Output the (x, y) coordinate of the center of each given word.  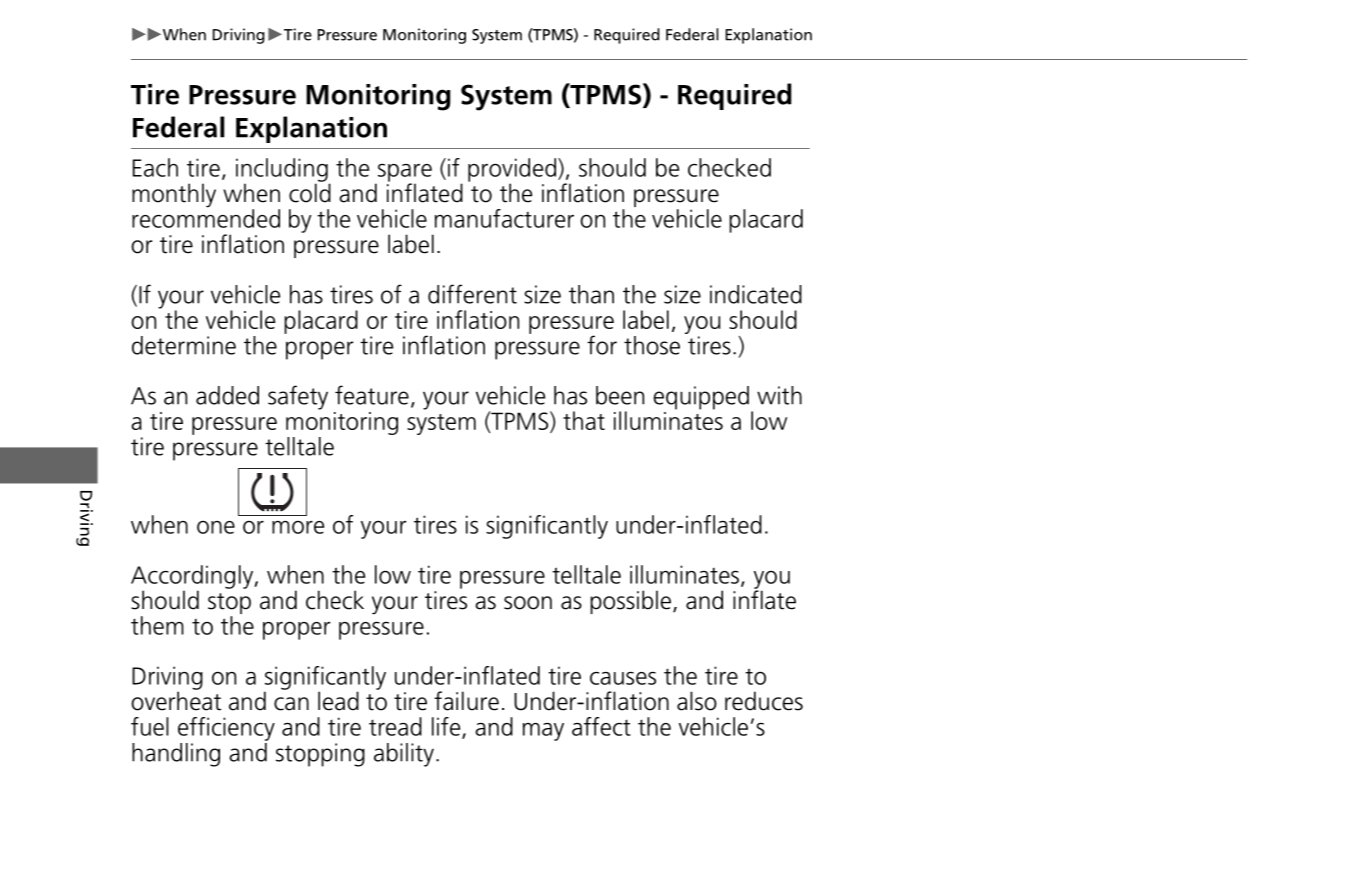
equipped (701, 398)
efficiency (226, 729)
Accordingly (193, 578)
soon (528, 603)
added (227, 395)
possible (630, 602)
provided (513, 171)
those (652, 345)
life (447, 727)
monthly (174, 195)
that (584, 420)
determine (184, 345)
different (472, 294)
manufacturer (504, 218)
